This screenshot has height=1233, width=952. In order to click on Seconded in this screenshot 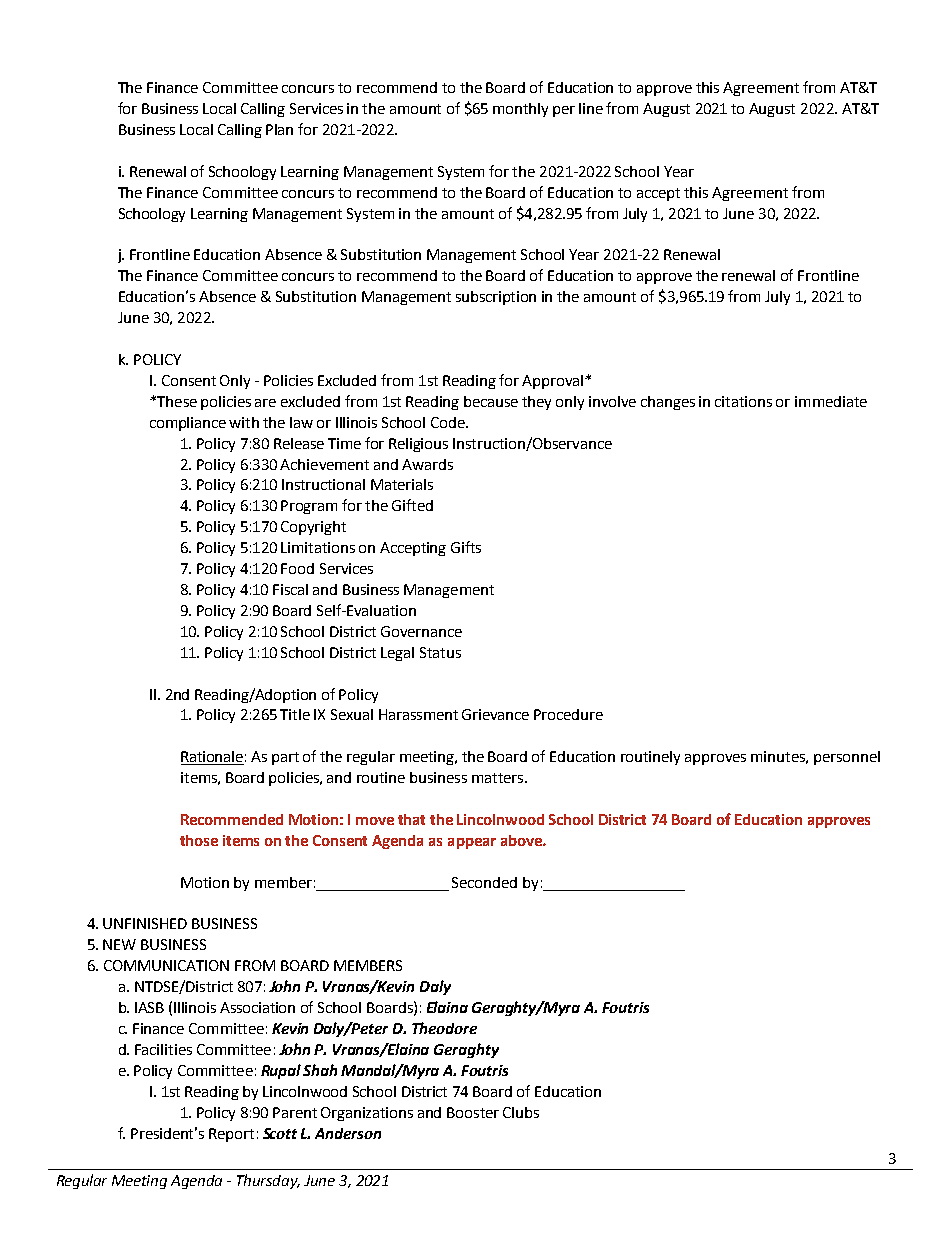, I will do `click(484, 882)`.
